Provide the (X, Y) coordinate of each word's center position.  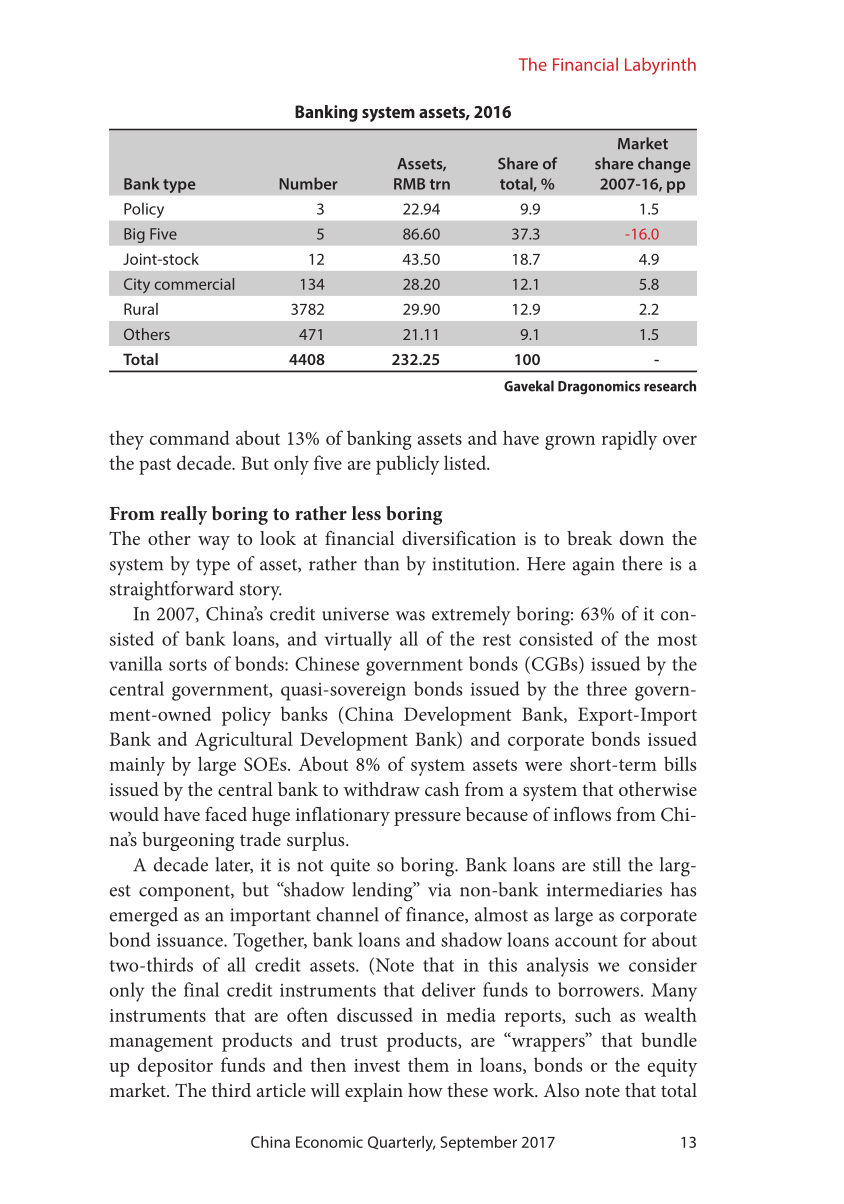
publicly (407, 465)
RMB (409, 184)
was (410, 616)
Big (134, 235)
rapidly (629, 440)
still (607, 864)
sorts (188, 665)
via (440, 890)
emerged (144, 917)
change (664, 165)
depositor (175, 1067)
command (189, 437)
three (606, 688)
